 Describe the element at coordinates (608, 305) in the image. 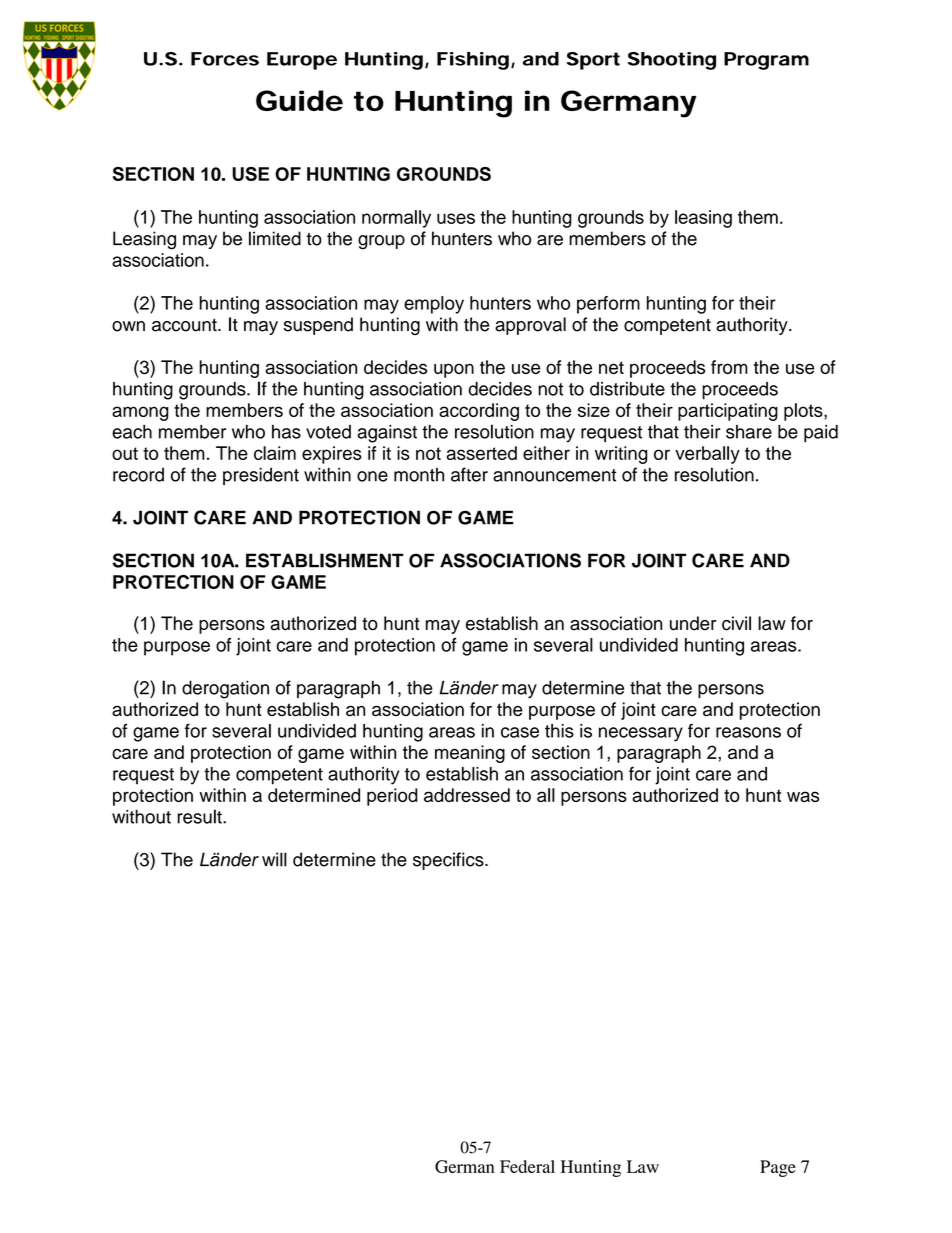

I see `perform` at that location.
